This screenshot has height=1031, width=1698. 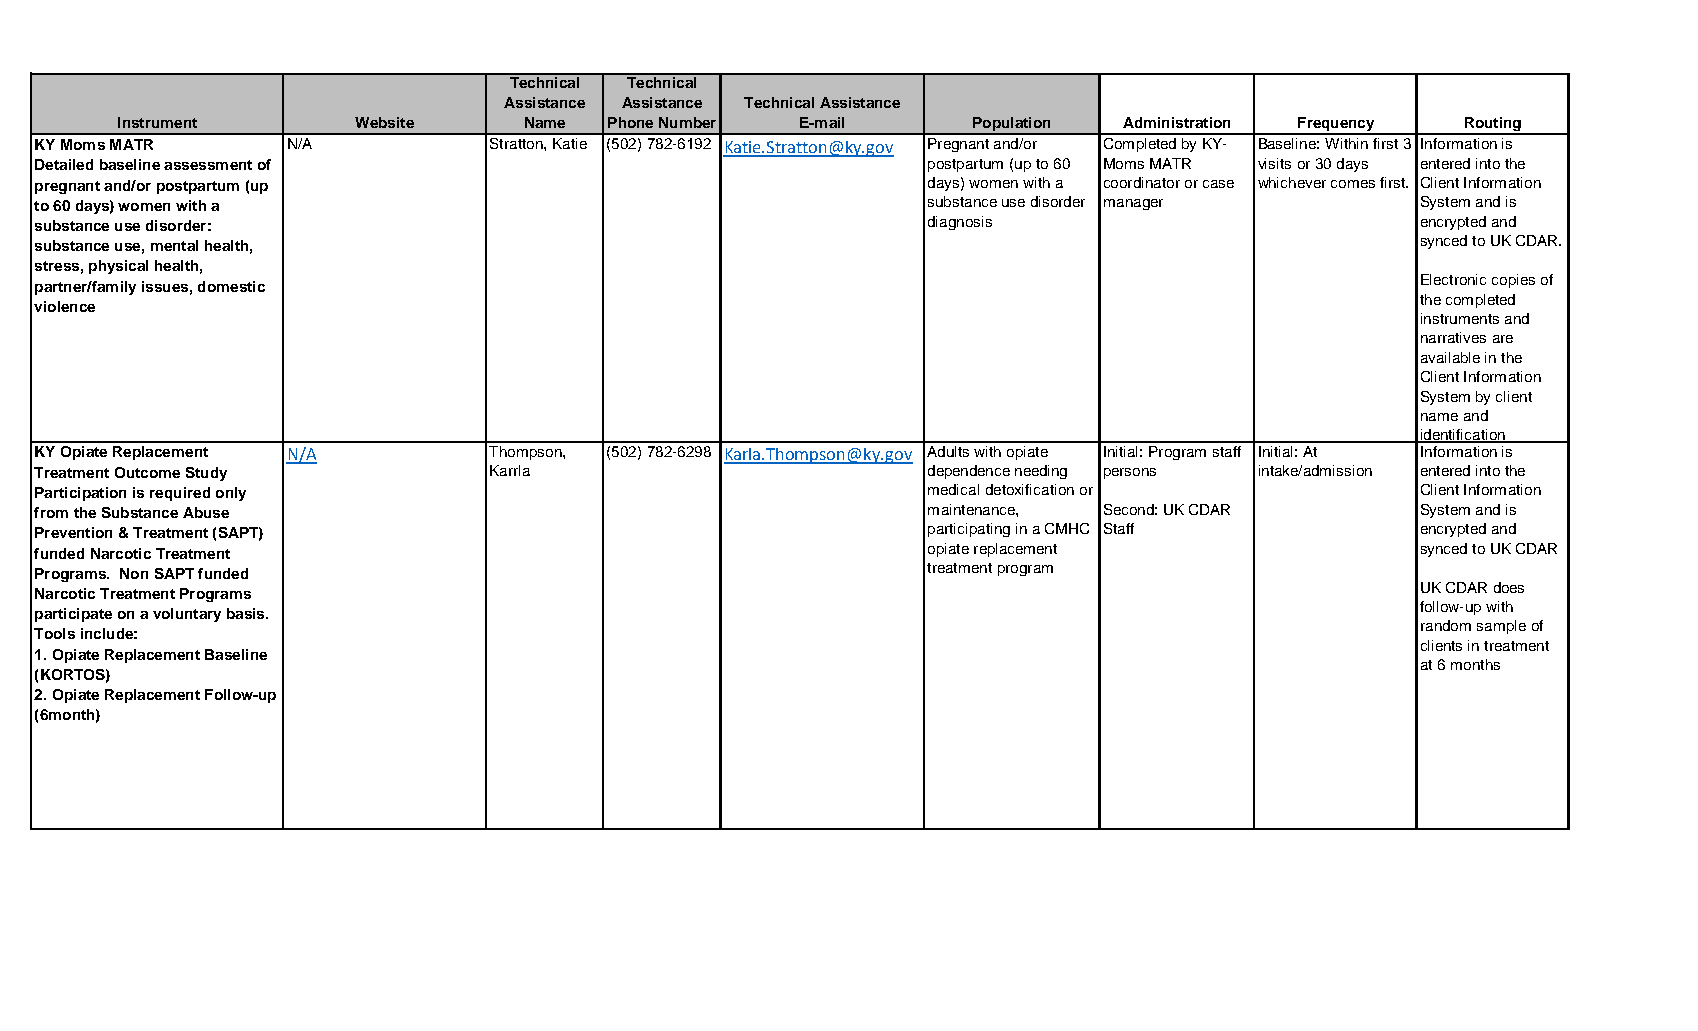 I want to click on Frequency, so click(x=1336, y=125).
